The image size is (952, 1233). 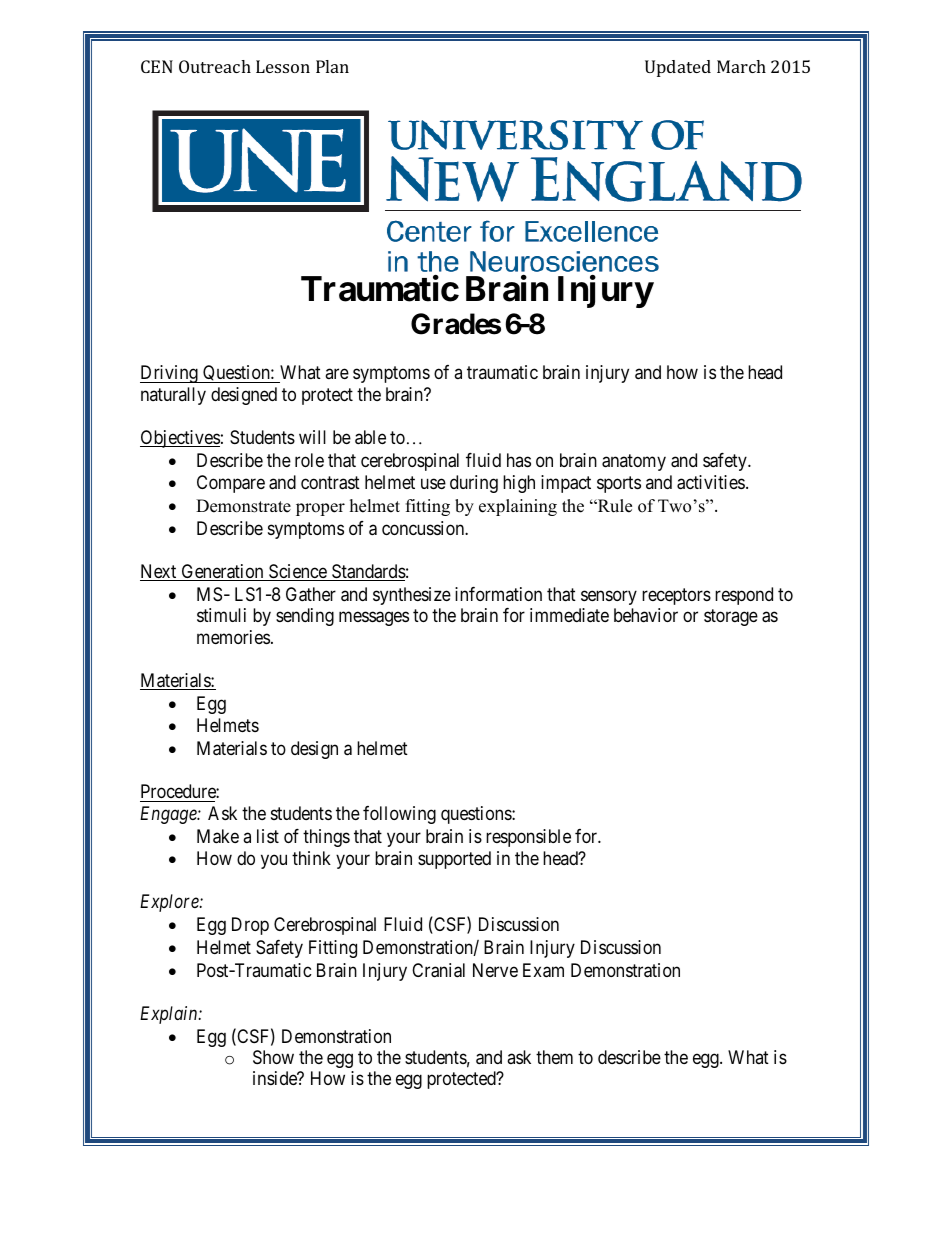 I want to click on Updated, so click(x=678, y=68).
